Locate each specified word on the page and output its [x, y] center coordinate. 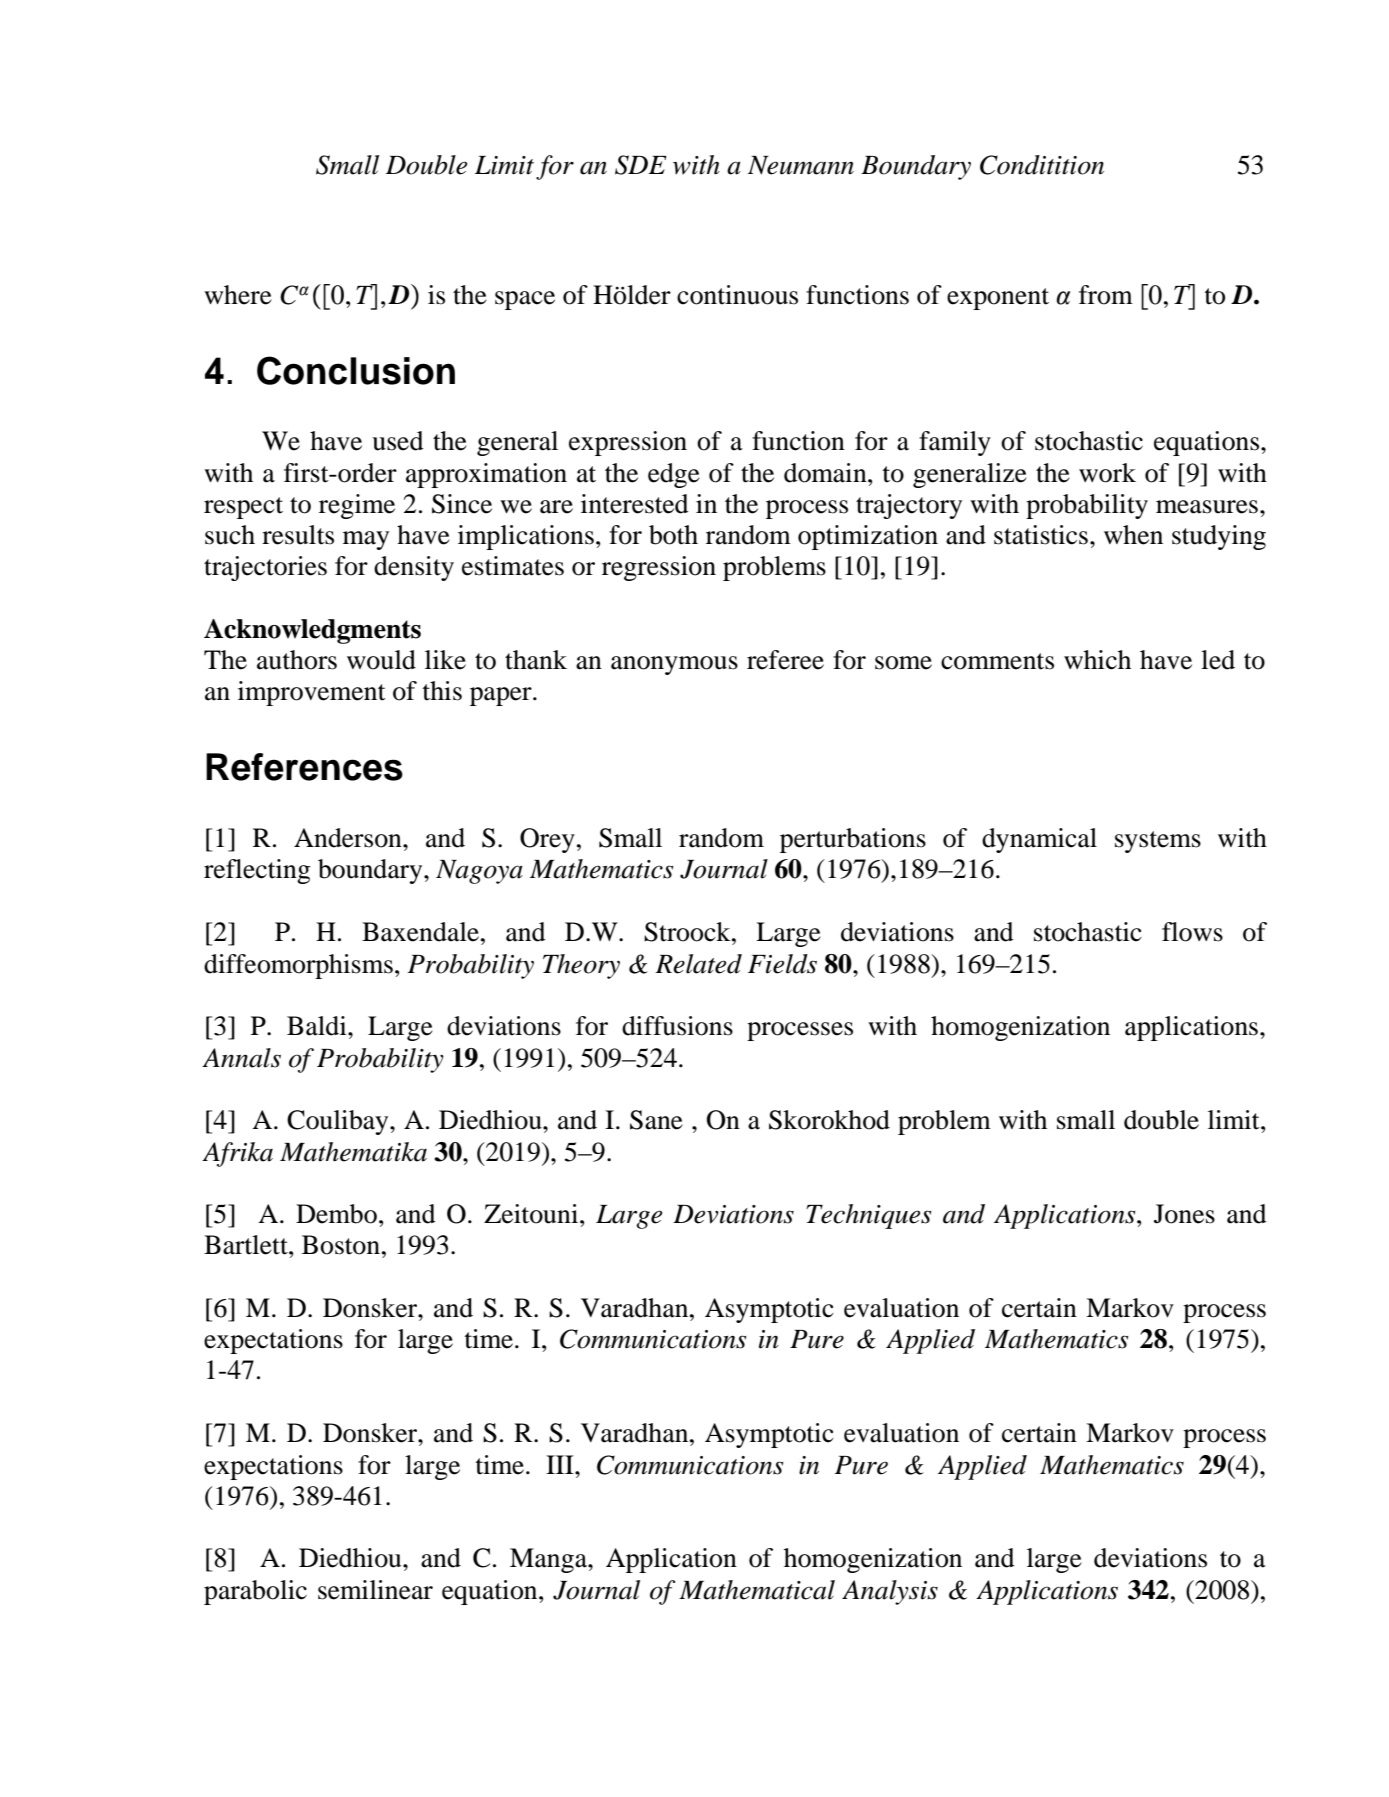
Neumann [801, 165]
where [238, 295]
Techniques [868, 1216]
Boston [341, 1245]
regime [357, 506]
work [1107, 473]
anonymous [674, 665]
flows [1192, 932]
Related [698, 964]
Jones [1184, 1214]
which [1097, 660]
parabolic [255, 1592]
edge [674, 475]
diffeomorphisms [298, 966]
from [1106, 295]
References [304, 767]
